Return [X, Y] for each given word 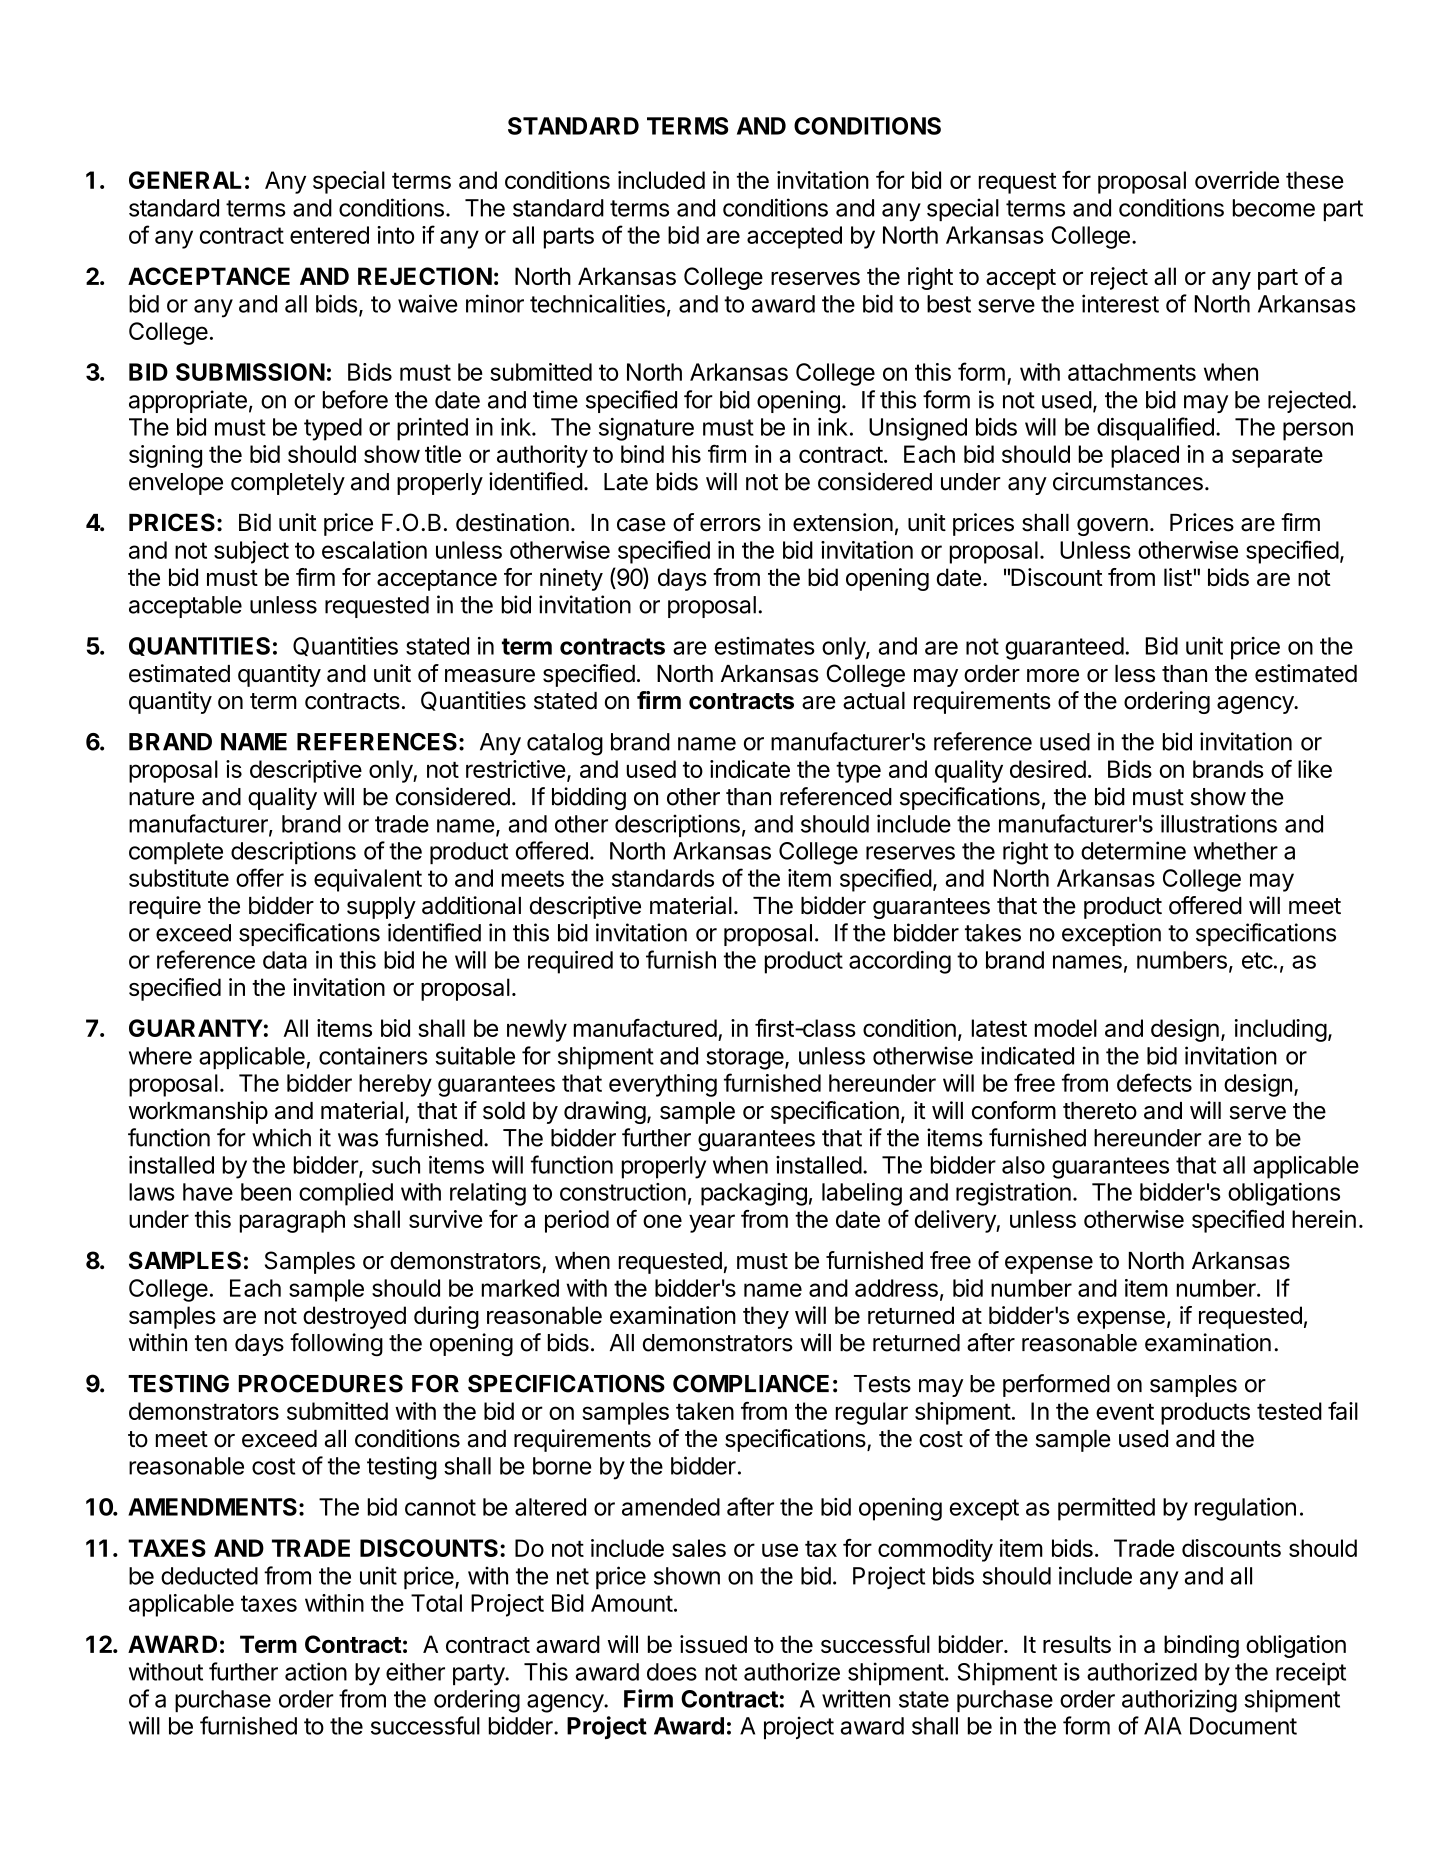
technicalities [597, 303]
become [1274, 208]
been [266, 1192]
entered [329, 235]
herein [1324, 1219]
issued [713, 1644]
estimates [765, 646]
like [1315, 769]
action [316, 1671]
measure [490, 676]
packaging [754, 1194]
